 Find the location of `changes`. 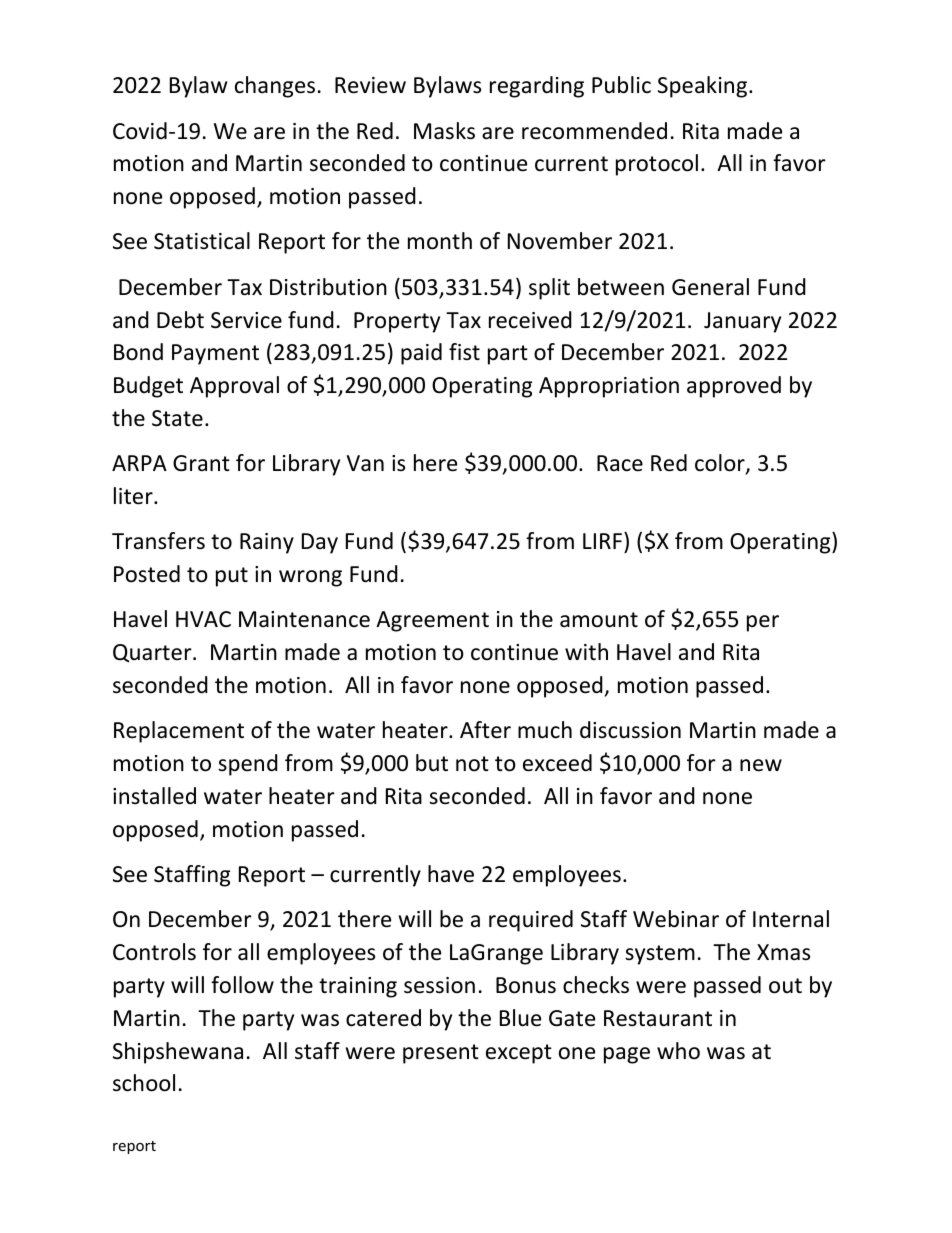

changes is located at coordinates (275, 87).
